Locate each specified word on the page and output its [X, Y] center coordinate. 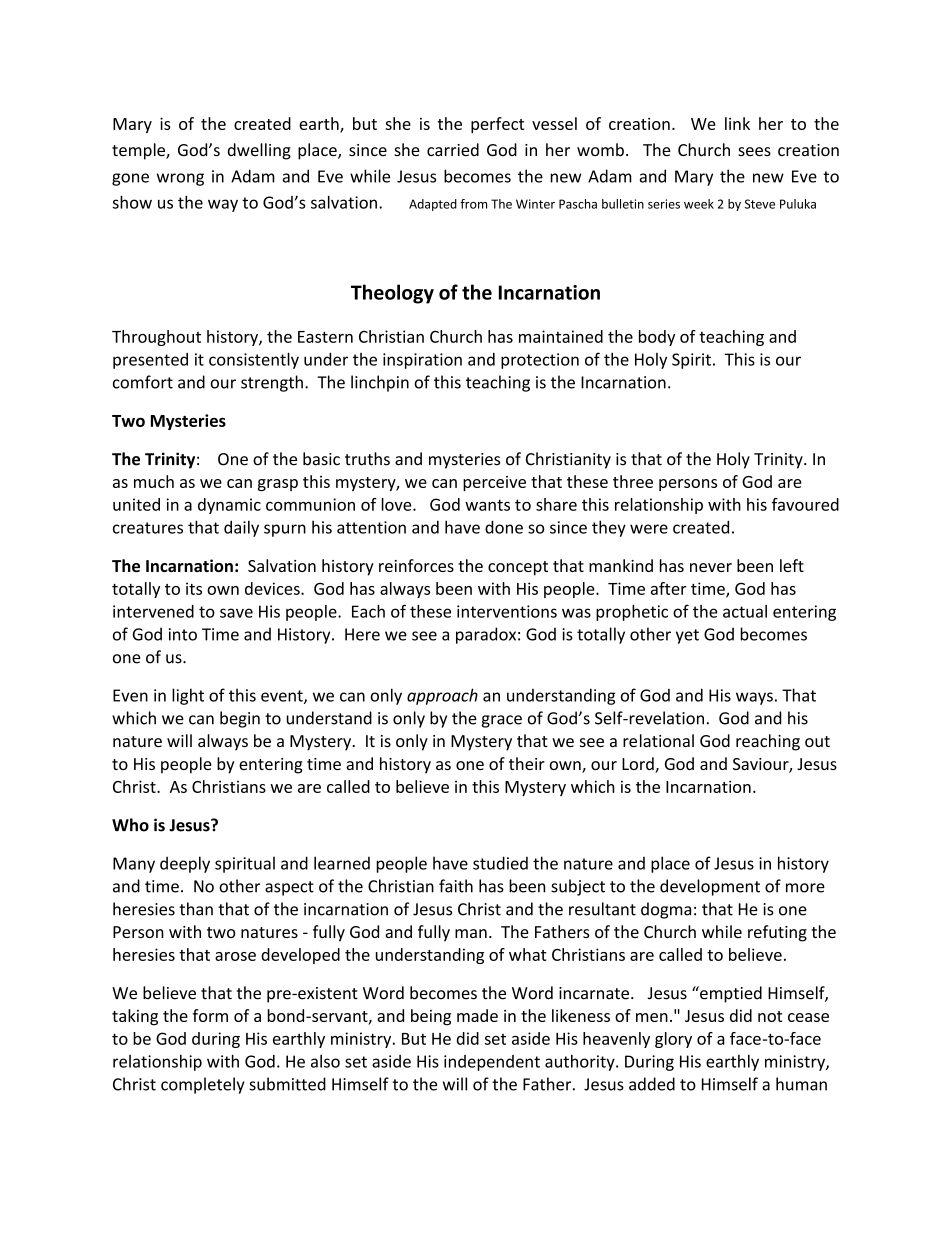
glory [673, 1040]
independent [492, 1063]
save [236, 613]
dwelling [259, 151]
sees [754, 152]
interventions [507, 611]
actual [745, 611]
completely [203, 1085]
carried [453, 149]
